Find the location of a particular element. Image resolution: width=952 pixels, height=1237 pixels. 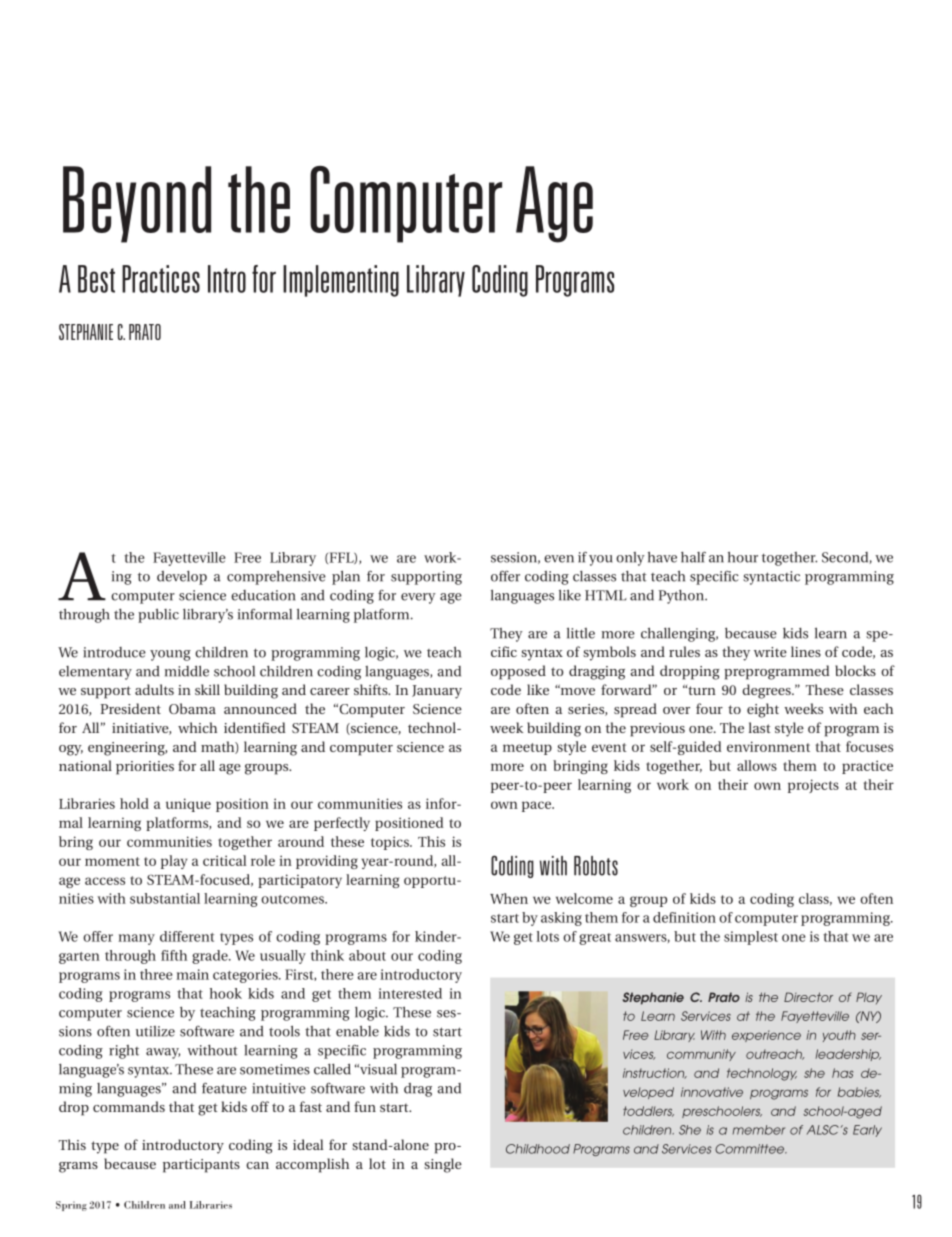

January is located at coordinates (437, 692).
